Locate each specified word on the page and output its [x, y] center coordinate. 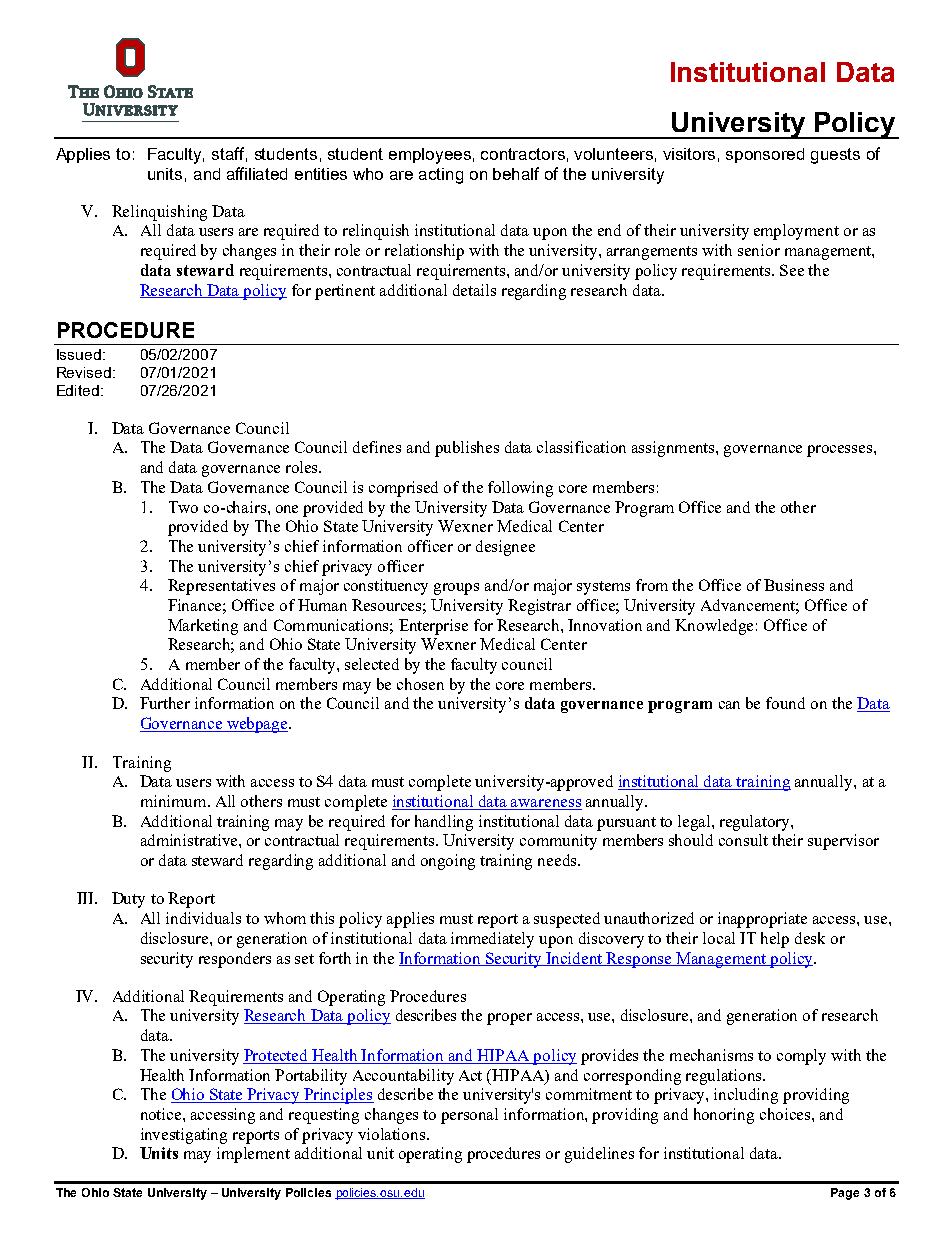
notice [162, 1114]
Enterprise [433, 627]
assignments [674, 449]
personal [469, 1116]
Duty [128, 900]
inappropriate [762, 920]
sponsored [765, 155]
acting [441, 176]
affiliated [257, 173]
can [729, 705]
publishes [467, 449]
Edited [78, 390]
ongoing [448, 862]
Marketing [203, 627]
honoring [724, 1116]
